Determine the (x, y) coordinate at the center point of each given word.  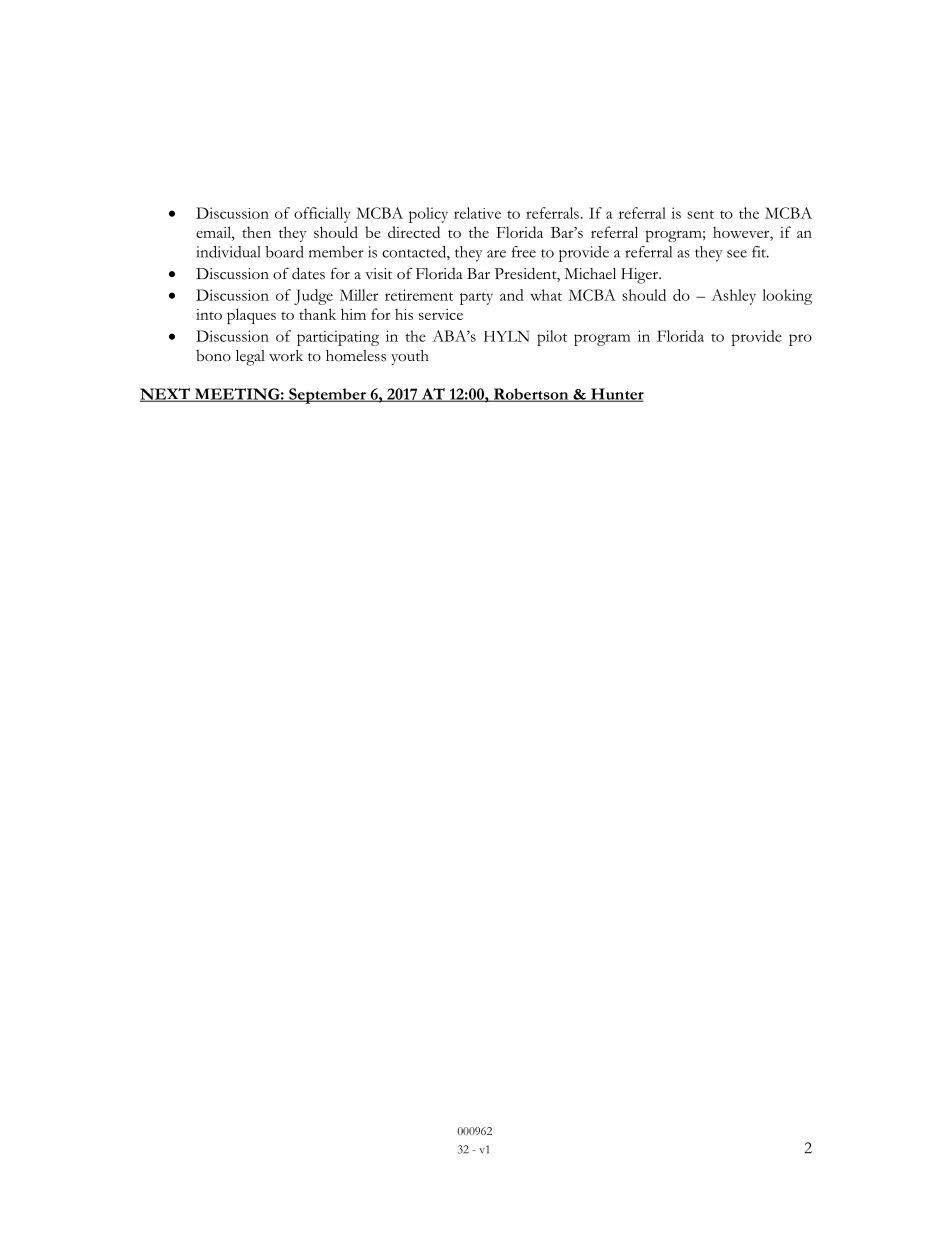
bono (213, 356)
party (476, 298)
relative (477, 213)
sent (700, 214)
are (496, 254)
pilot (552, 338)
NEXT (166, 395)
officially (322, 215)
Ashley (734, 297)
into (209, 314)
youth (410, 357)
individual (228, 252)
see (737, 254)
